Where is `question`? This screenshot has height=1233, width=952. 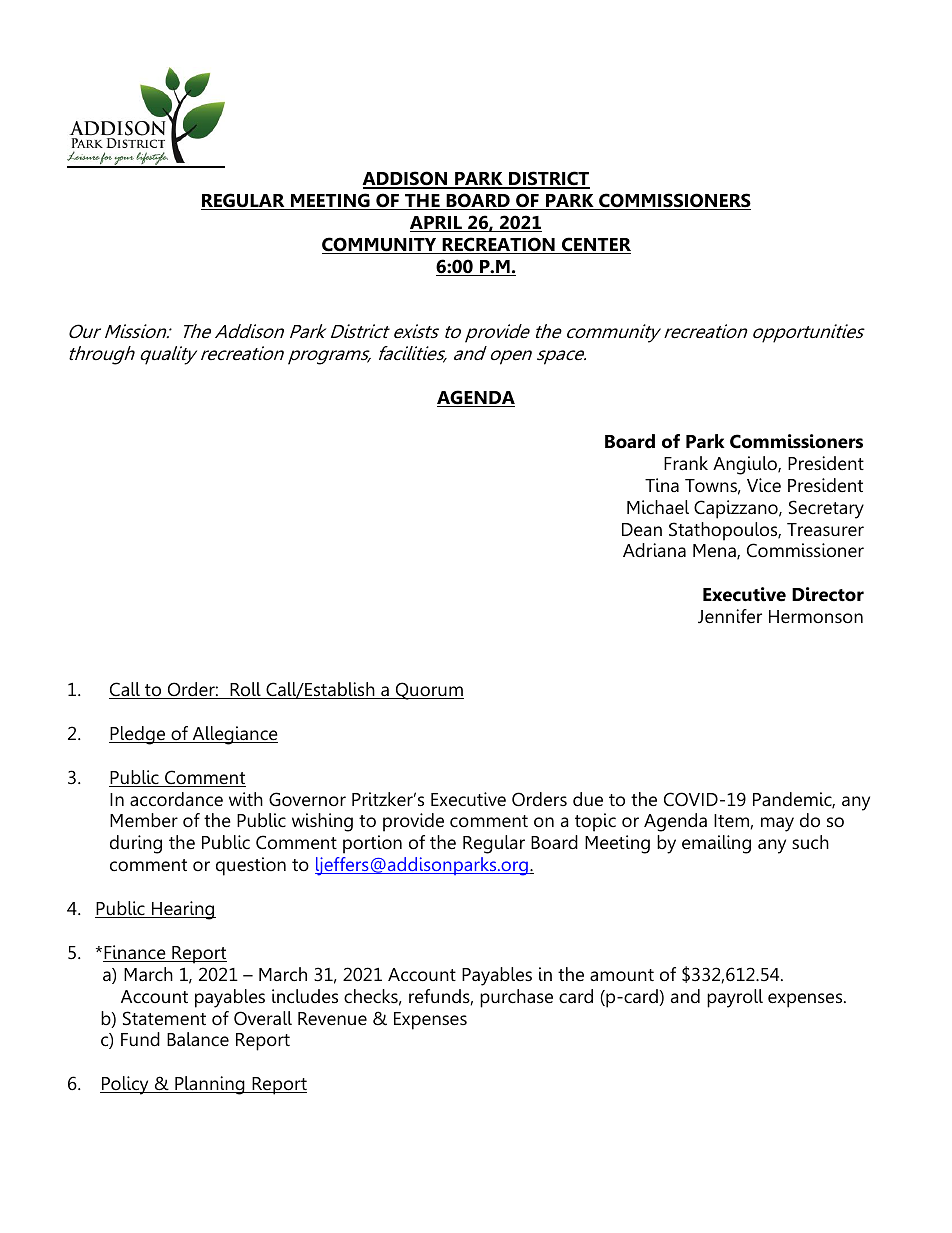 question is located at coordinates (251, 866).
